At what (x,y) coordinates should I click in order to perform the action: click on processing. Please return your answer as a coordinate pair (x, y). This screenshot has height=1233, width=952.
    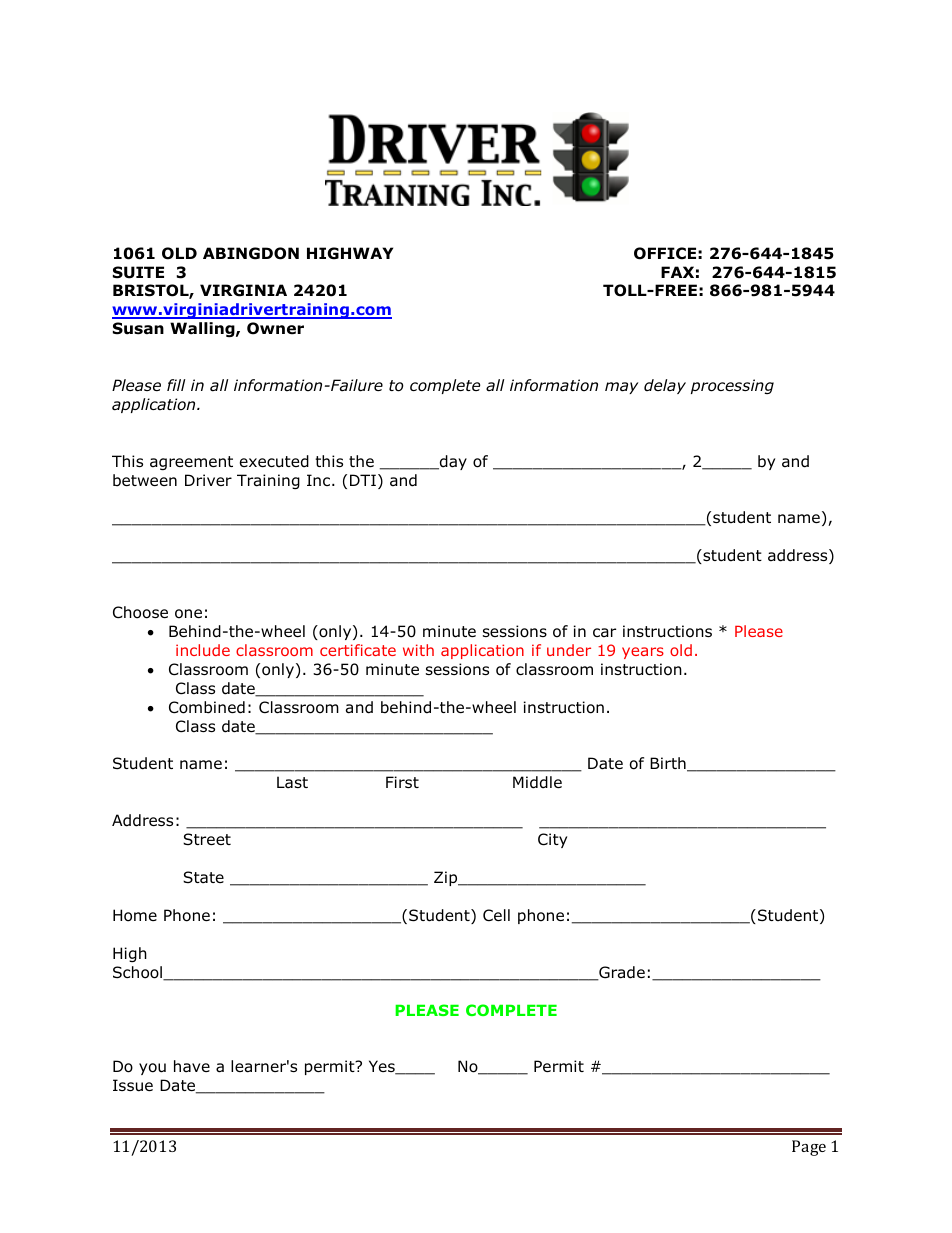
    Looking at the image, I should click on (732, 386).
